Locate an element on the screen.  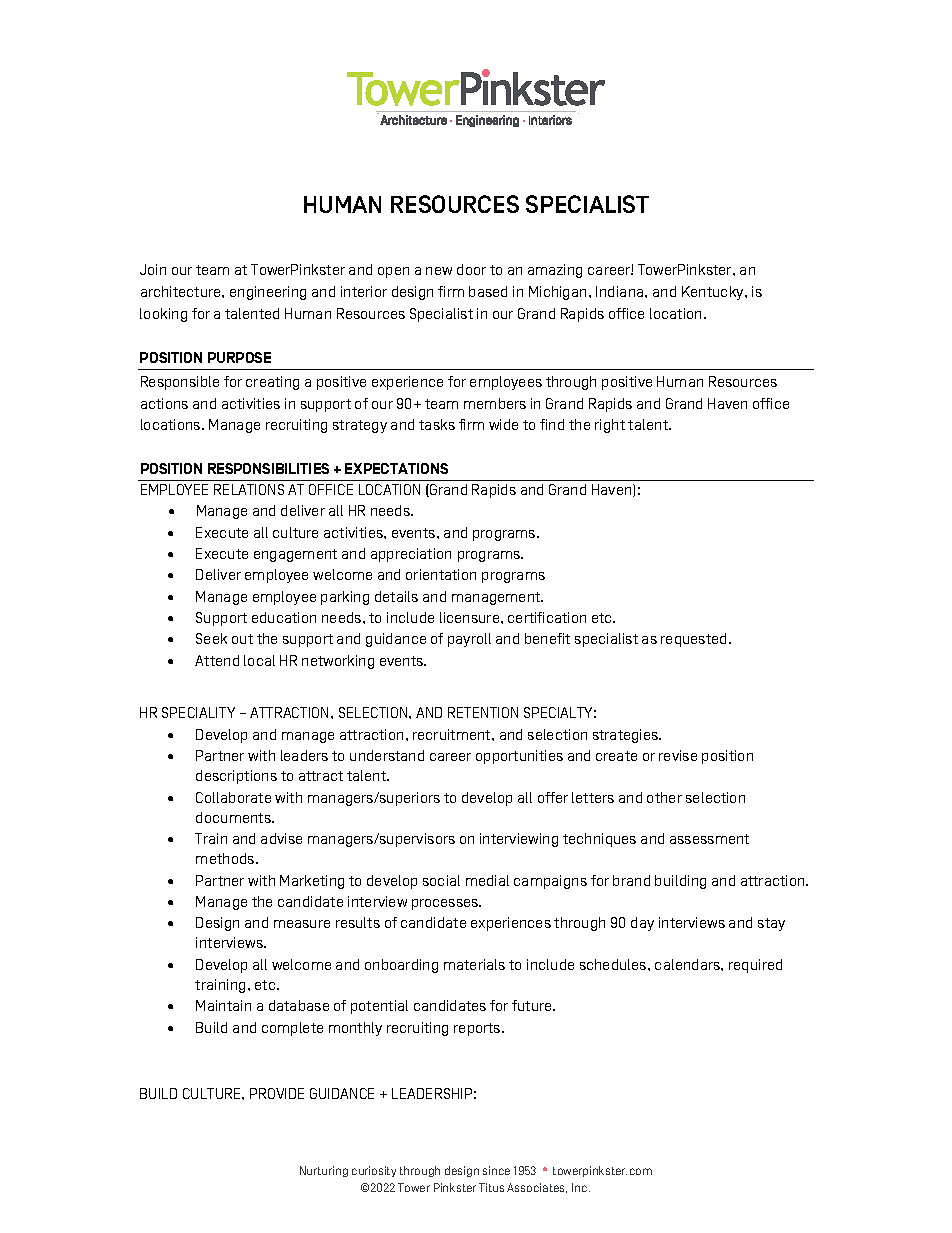
measure is located at coordinates (302, 924).
